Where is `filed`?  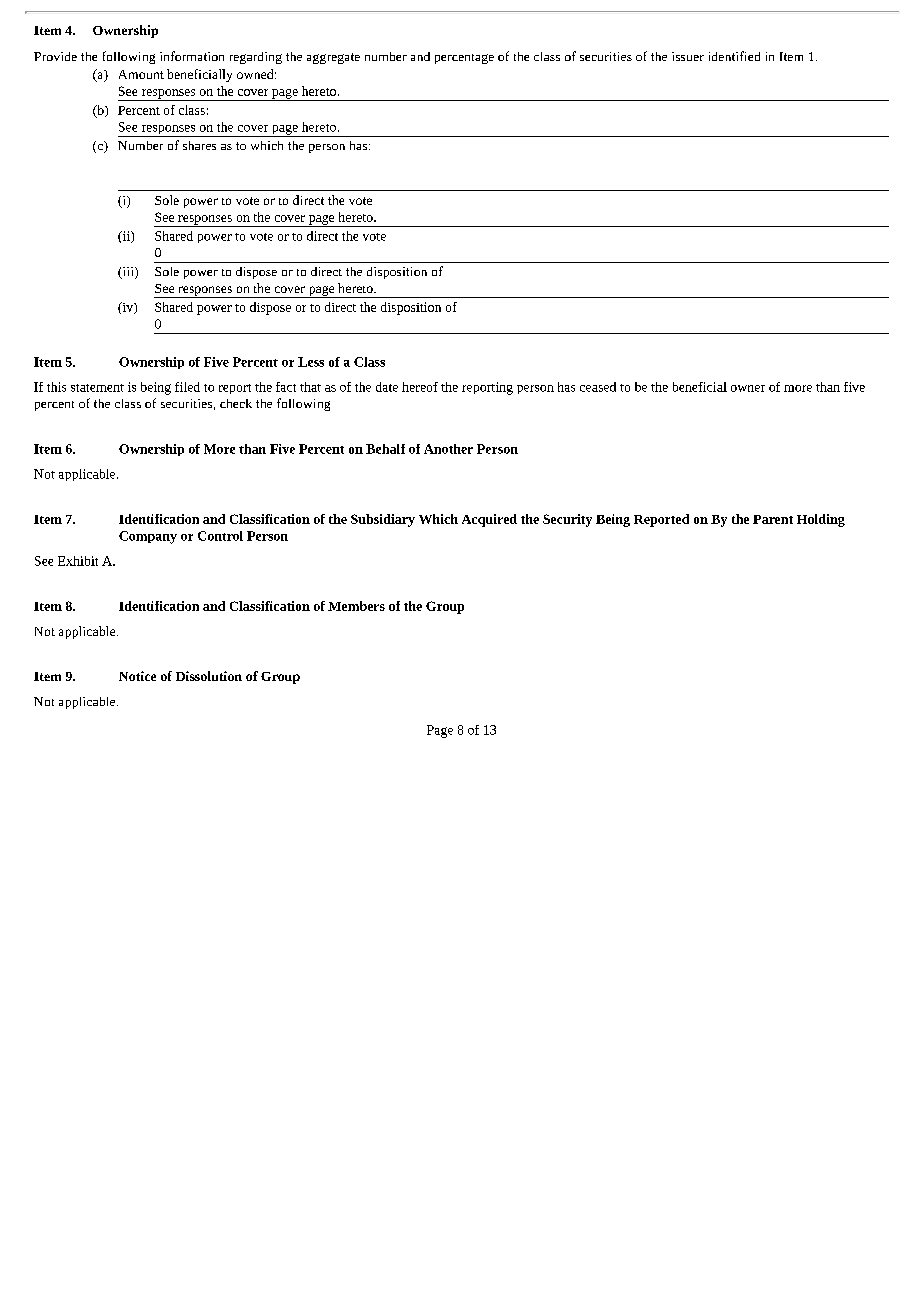 filed is located at coordinates (187, 387).
